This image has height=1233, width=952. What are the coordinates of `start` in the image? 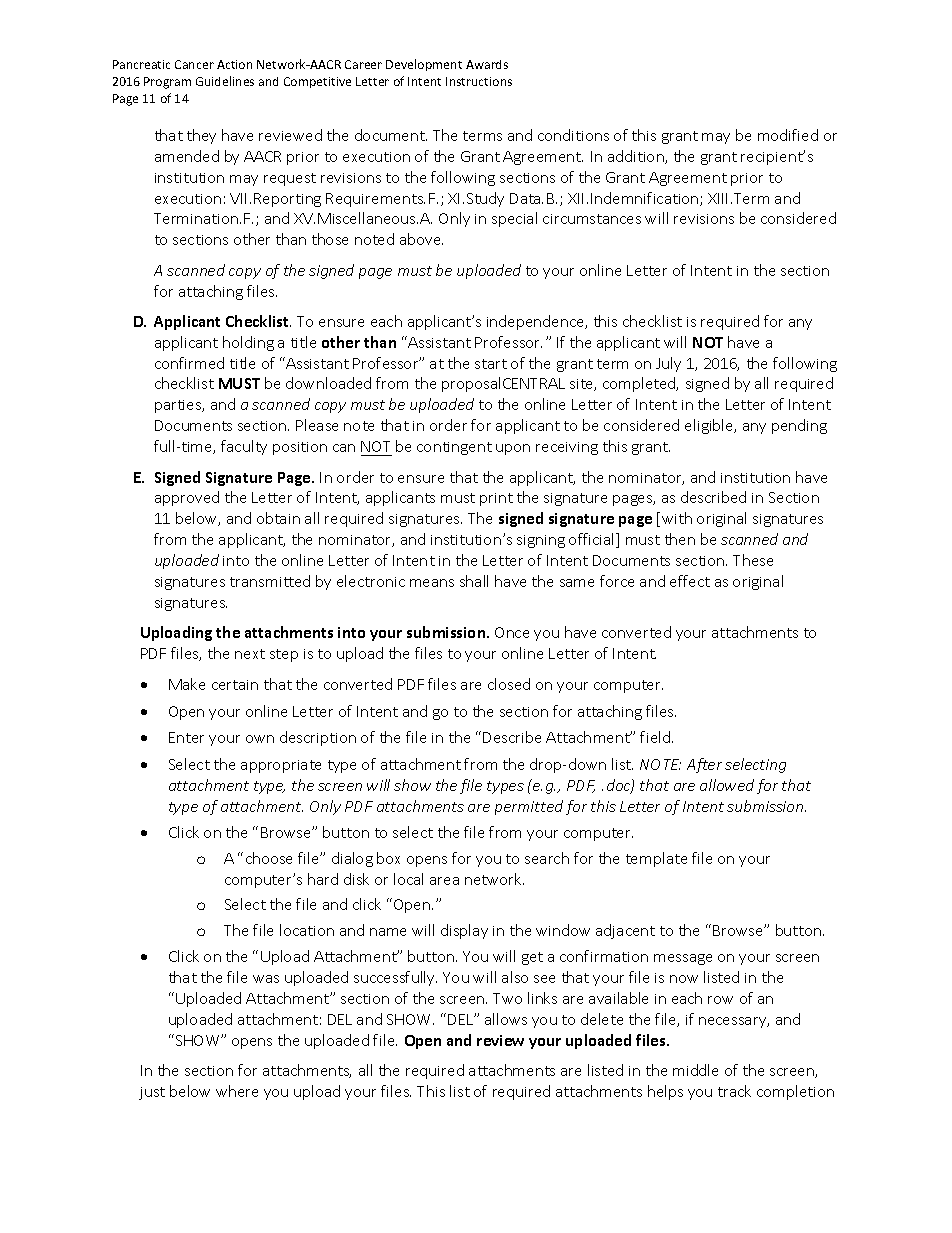 It's located at (491, 364).
